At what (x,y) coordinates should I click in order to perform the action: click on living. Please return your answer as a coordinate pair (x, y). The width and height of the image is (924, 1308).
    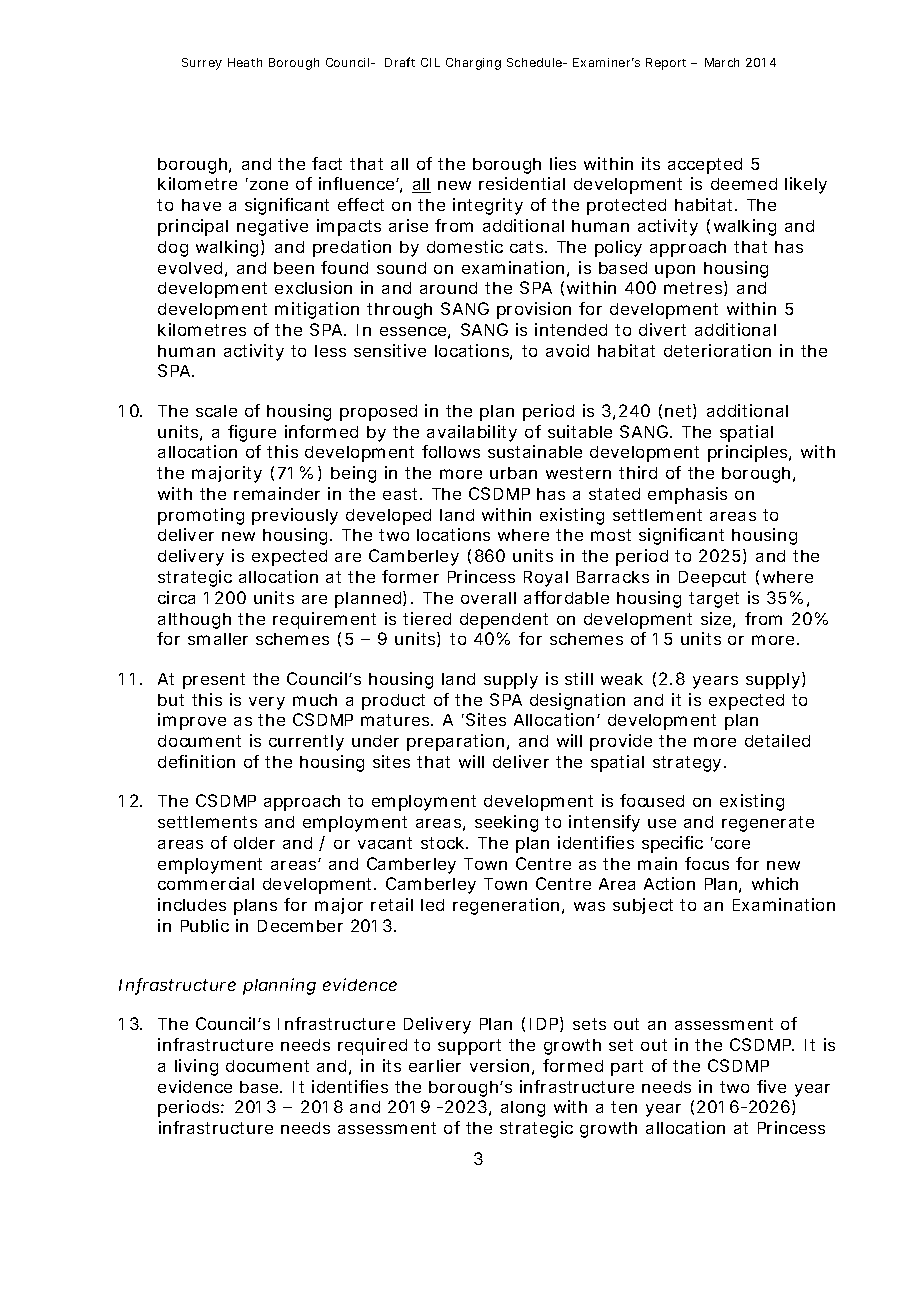
    Looking at the image, I should click on (196, 1067).
